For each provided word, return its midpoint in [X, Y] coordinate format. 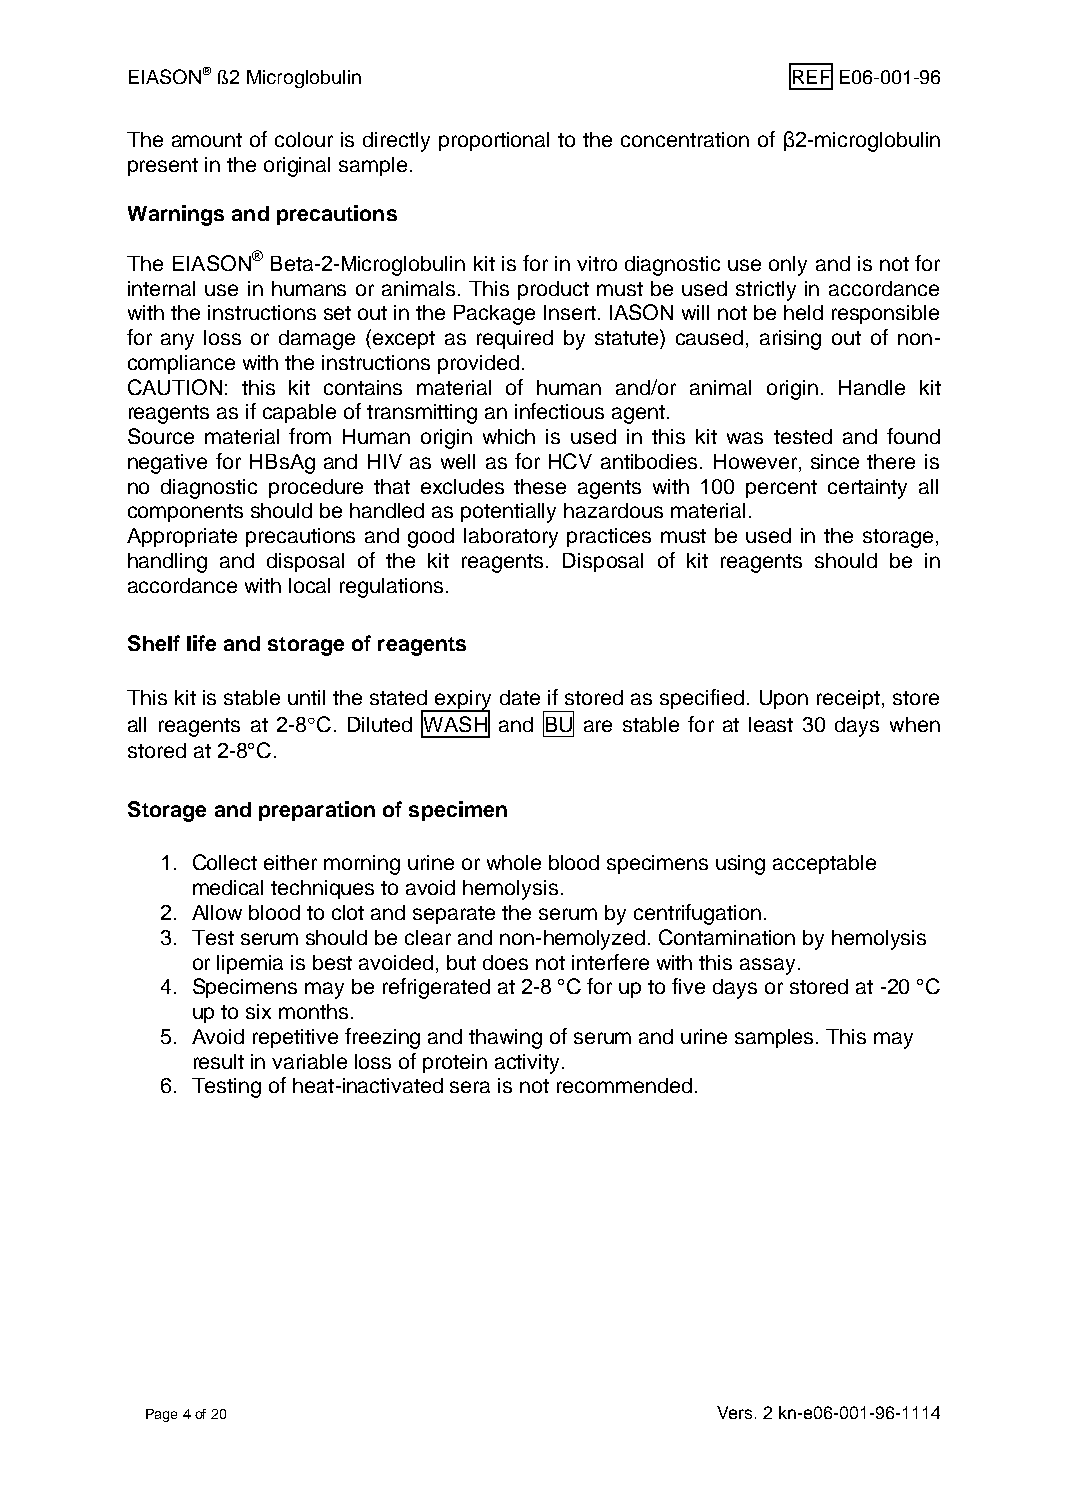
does [505, 962]
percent [781, 489]
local [309, 585]
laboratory [511, 538]
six [258, 1011]
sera [470, 1087]
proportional [494, 141]
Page [161, 1415]
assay [769, 966]
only [788, 266]
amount [207, 140]
